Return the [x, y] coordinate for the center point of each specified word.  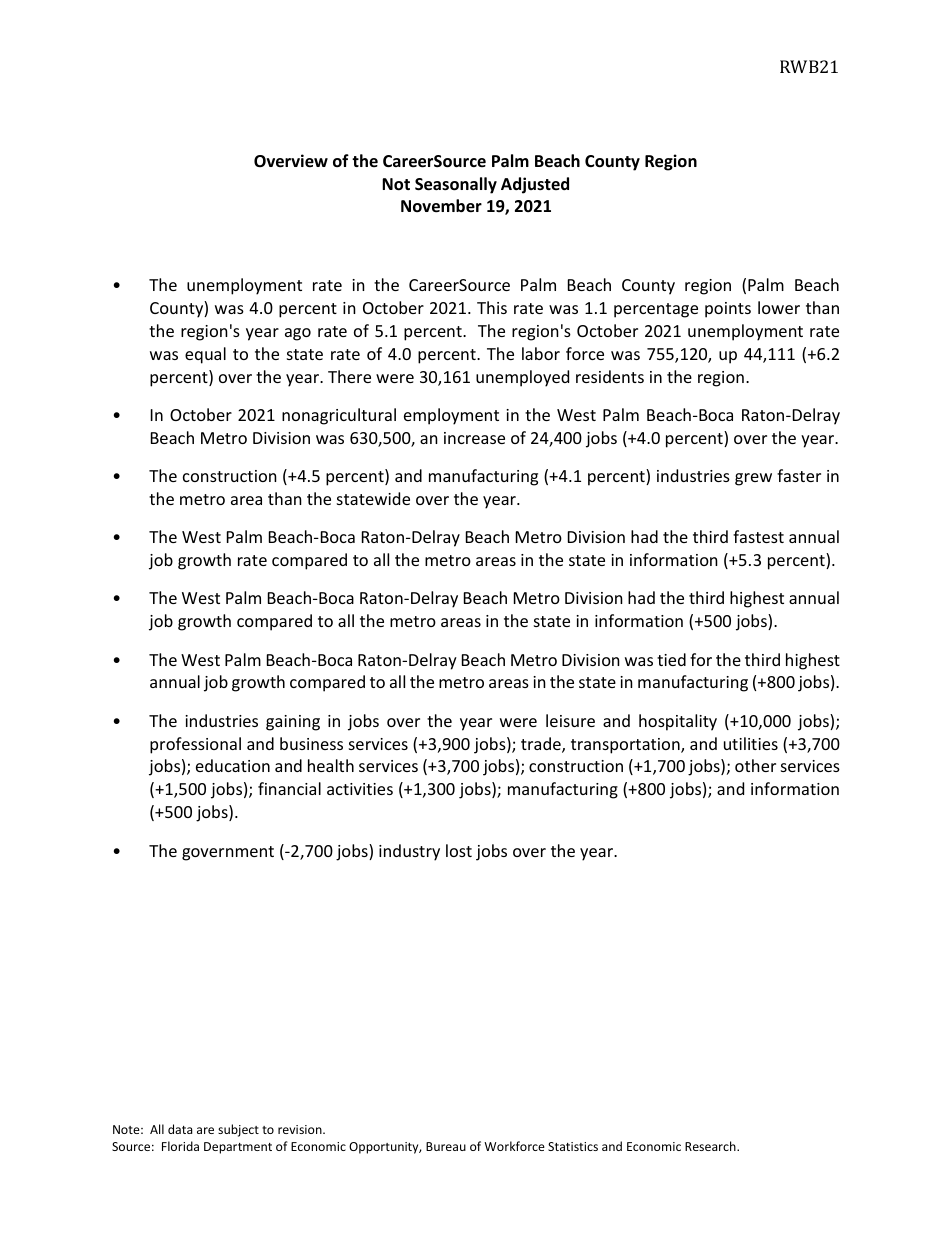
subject [238, 1130]
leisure [570, 720]
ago [298, 334]
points [728, 310]
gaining [293, 723]
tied [671, 659]
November [441, 206]
